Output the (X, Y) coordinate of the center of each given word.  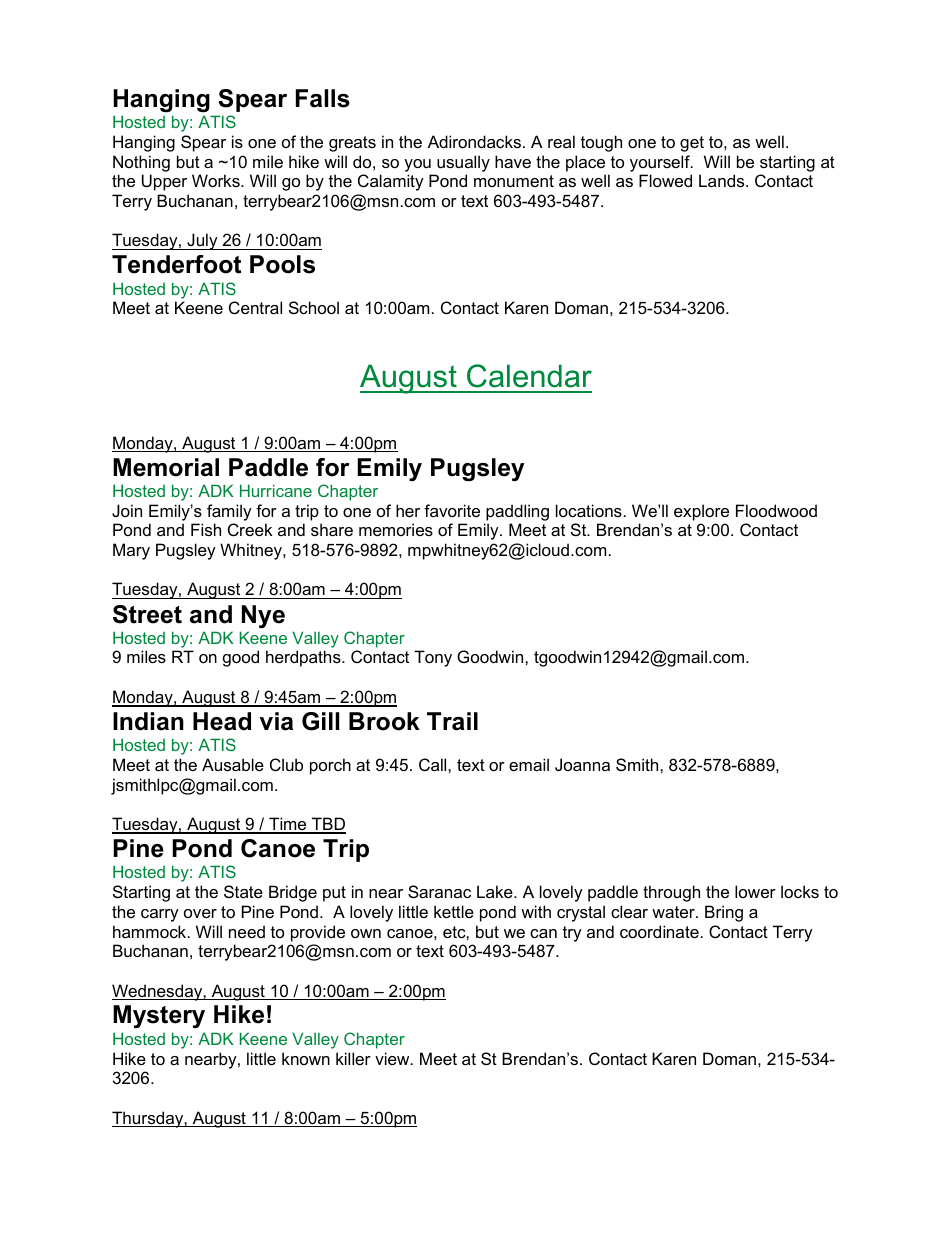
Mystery (159, 1016)
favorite (452, 510)
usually (463, 163)
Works (217, 180)
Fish (206, 529)
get (692, 144)
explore (701, 512)
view (393, 1058)
